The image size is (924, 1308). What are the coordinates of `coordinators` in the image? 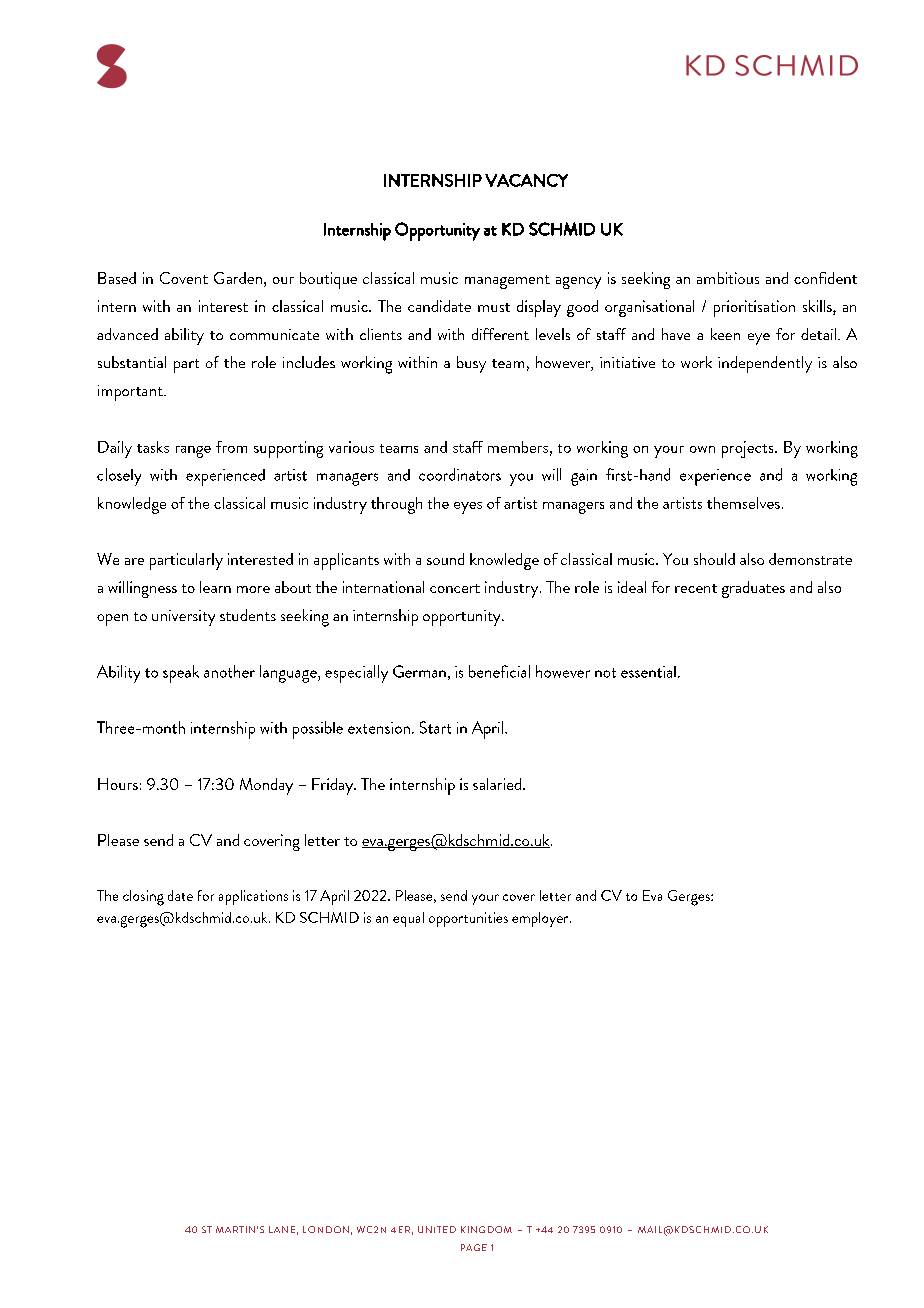 It's located at (460, 474).
